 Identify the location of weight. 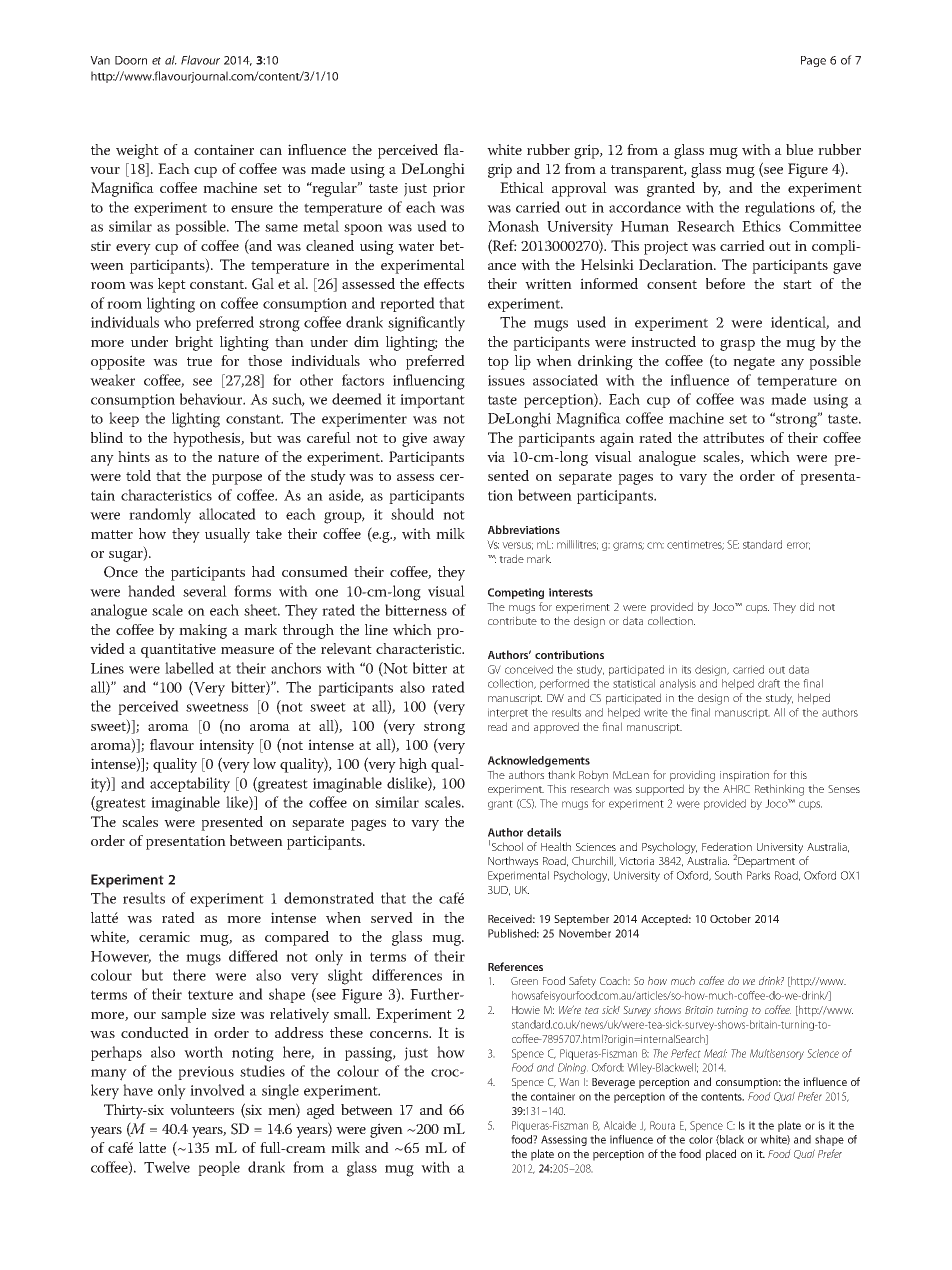
(137, 151).
